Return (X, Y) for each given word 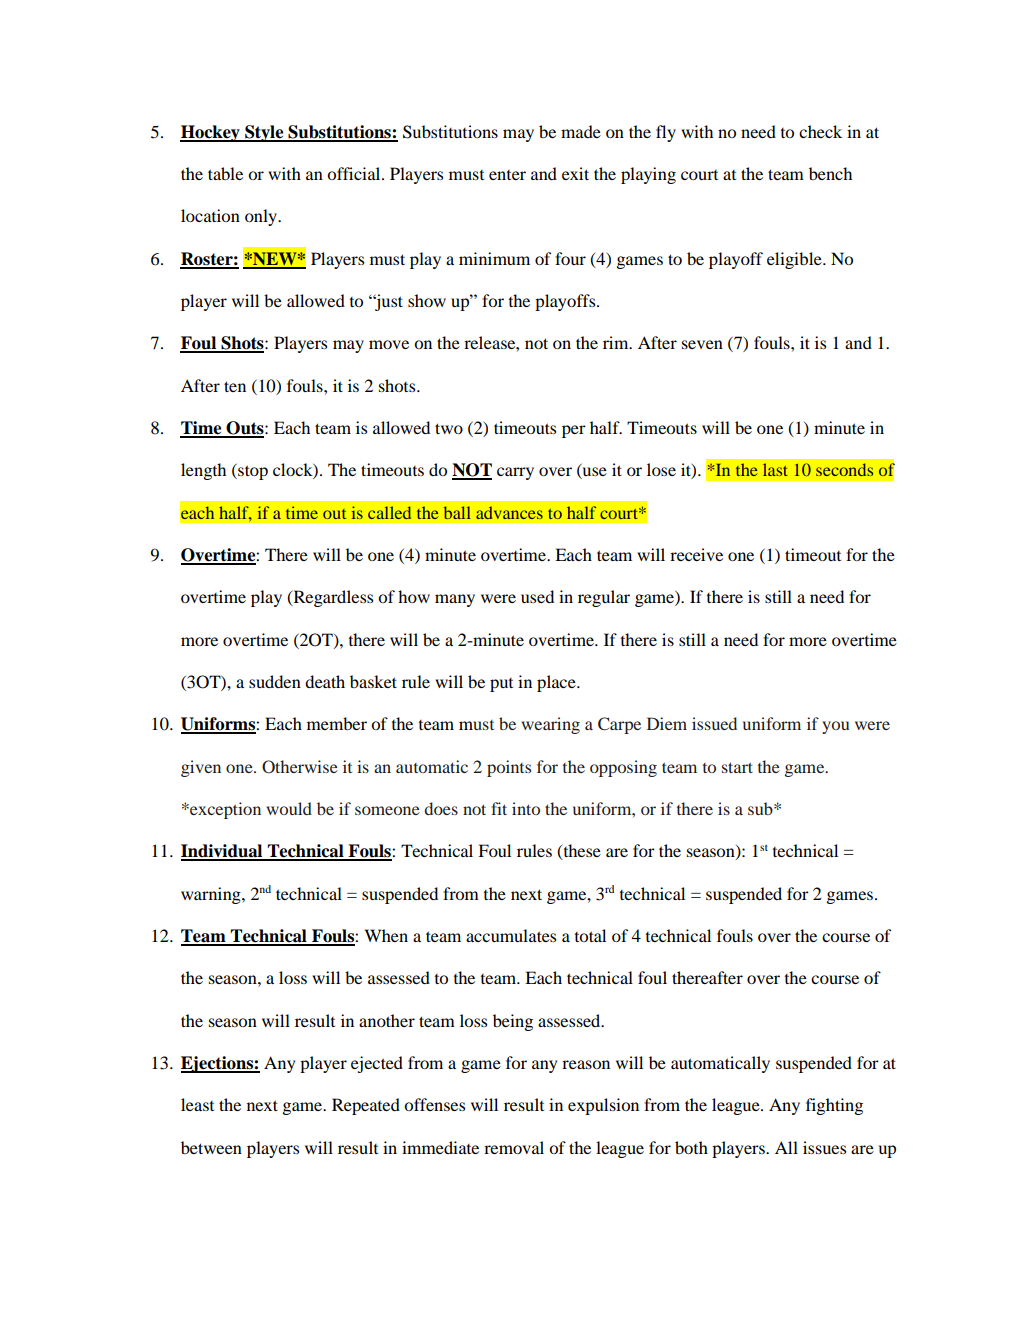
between (211, 1147)
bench (830, 173)
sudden (275, 681)
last (775, 469)
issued (714, 723)
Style (264, 133)
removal (514, 1147)
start (737, 767)
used (537, 596)
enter (507, 175)
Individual (223, 852)
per (574, 431)
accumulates (511, 935)
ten (235, 386)
